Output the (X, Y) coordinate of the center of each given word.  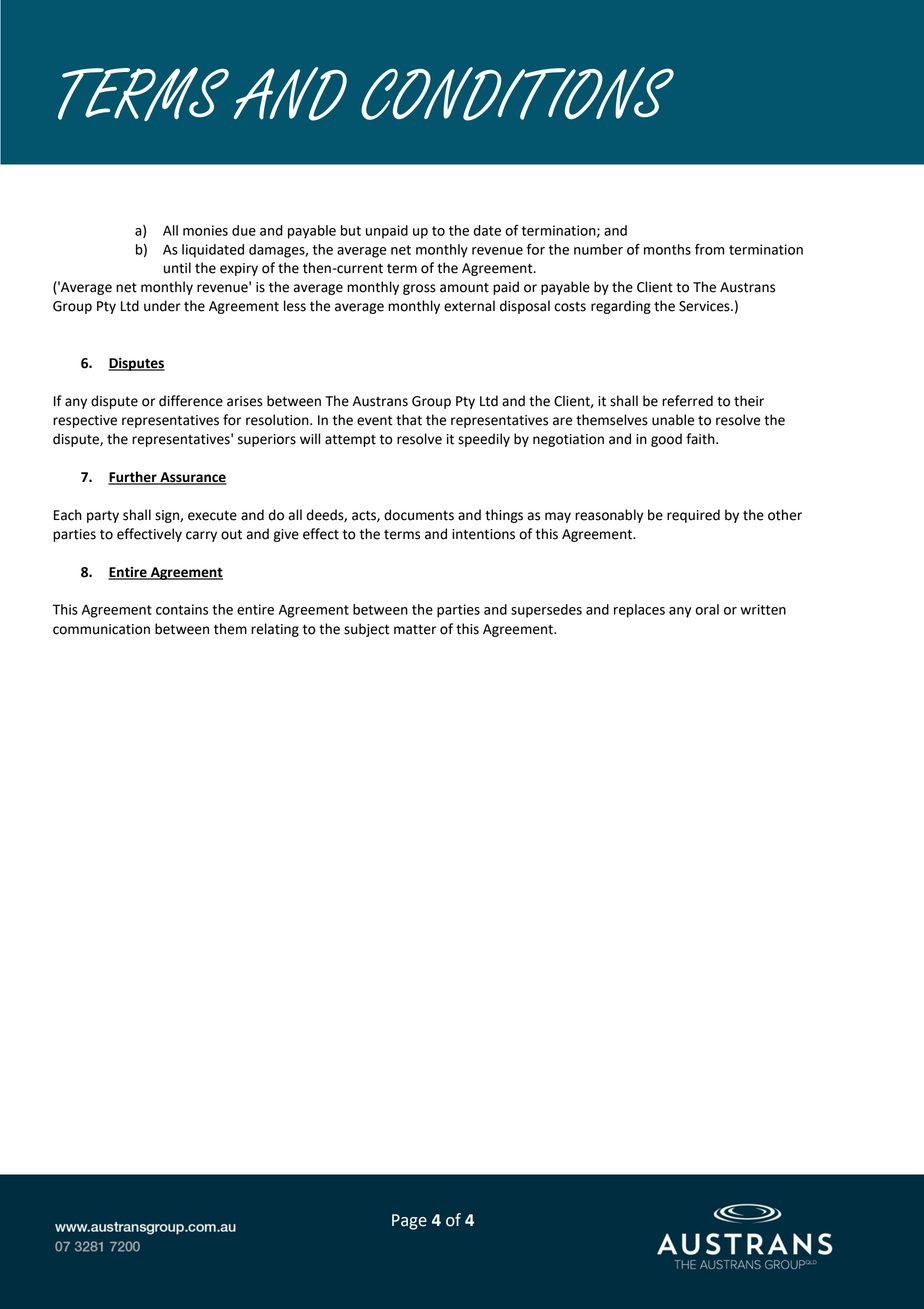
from (709, 249)
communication (101, 629)
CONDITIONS (517, 94)
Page (409, 1222)
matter (415, 630)
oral (707, 609)
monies (205, 230)
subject (367, 630)
